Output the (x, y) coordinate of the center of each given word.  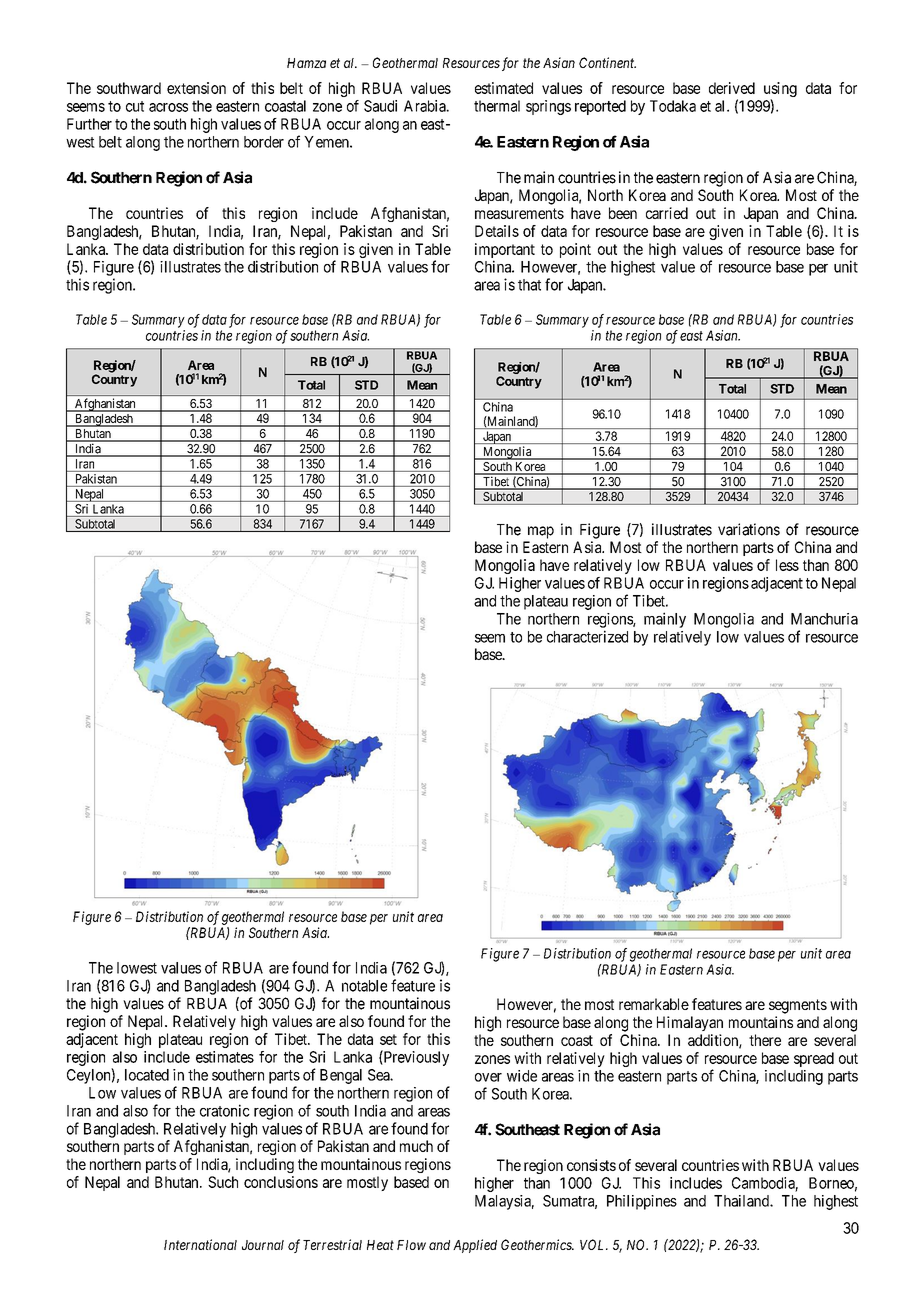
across (168, 107)
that (529, 285)
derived (732, 88)
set (388, 1039)
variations (749, 529)
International (200, 1244)
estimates (225, 1057)
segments (798, 1006)
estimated (504, 88)
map (541, 532)
